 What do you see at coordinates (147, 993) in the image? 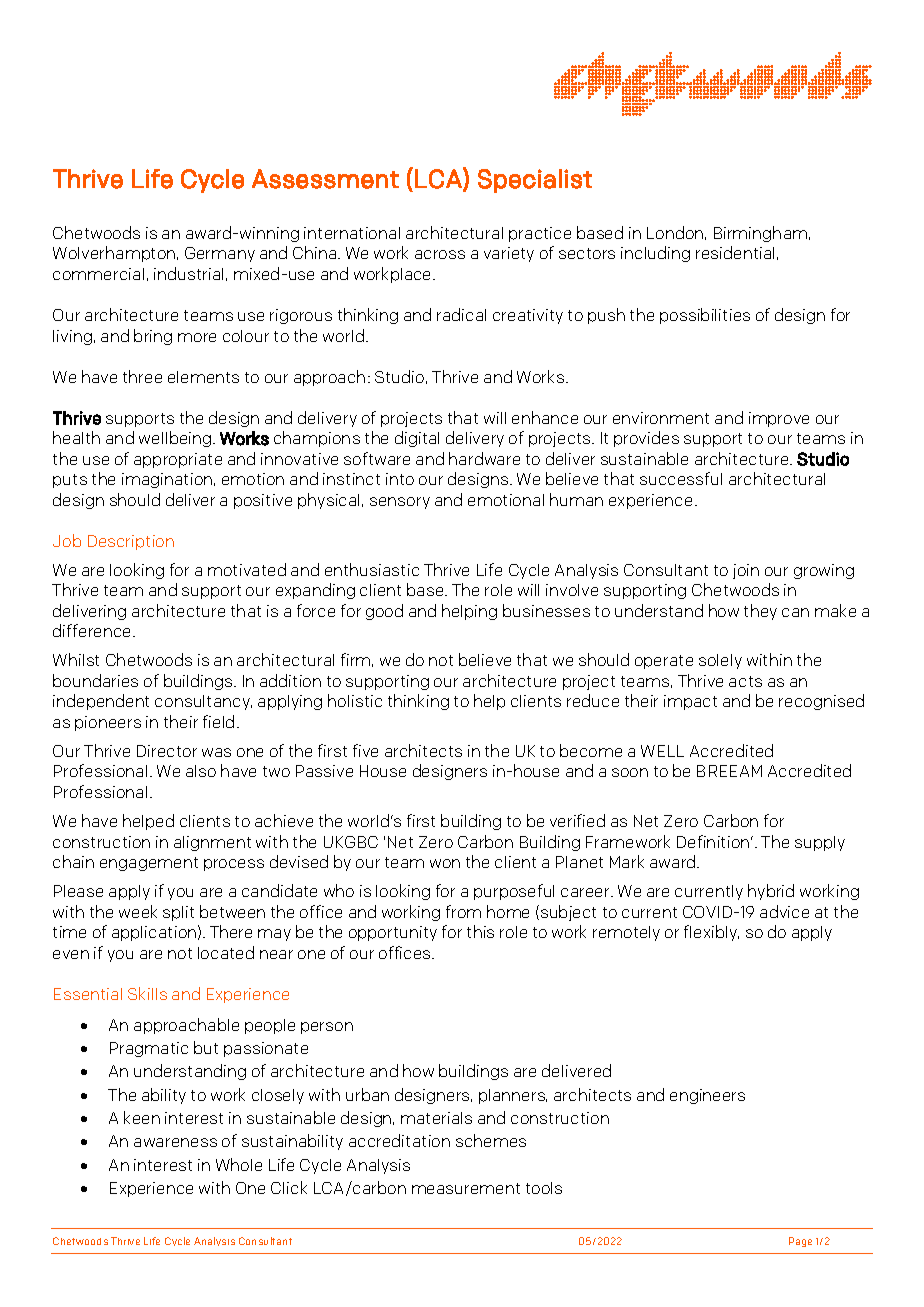
I see `Skills` at bounding box center [147, 993].
